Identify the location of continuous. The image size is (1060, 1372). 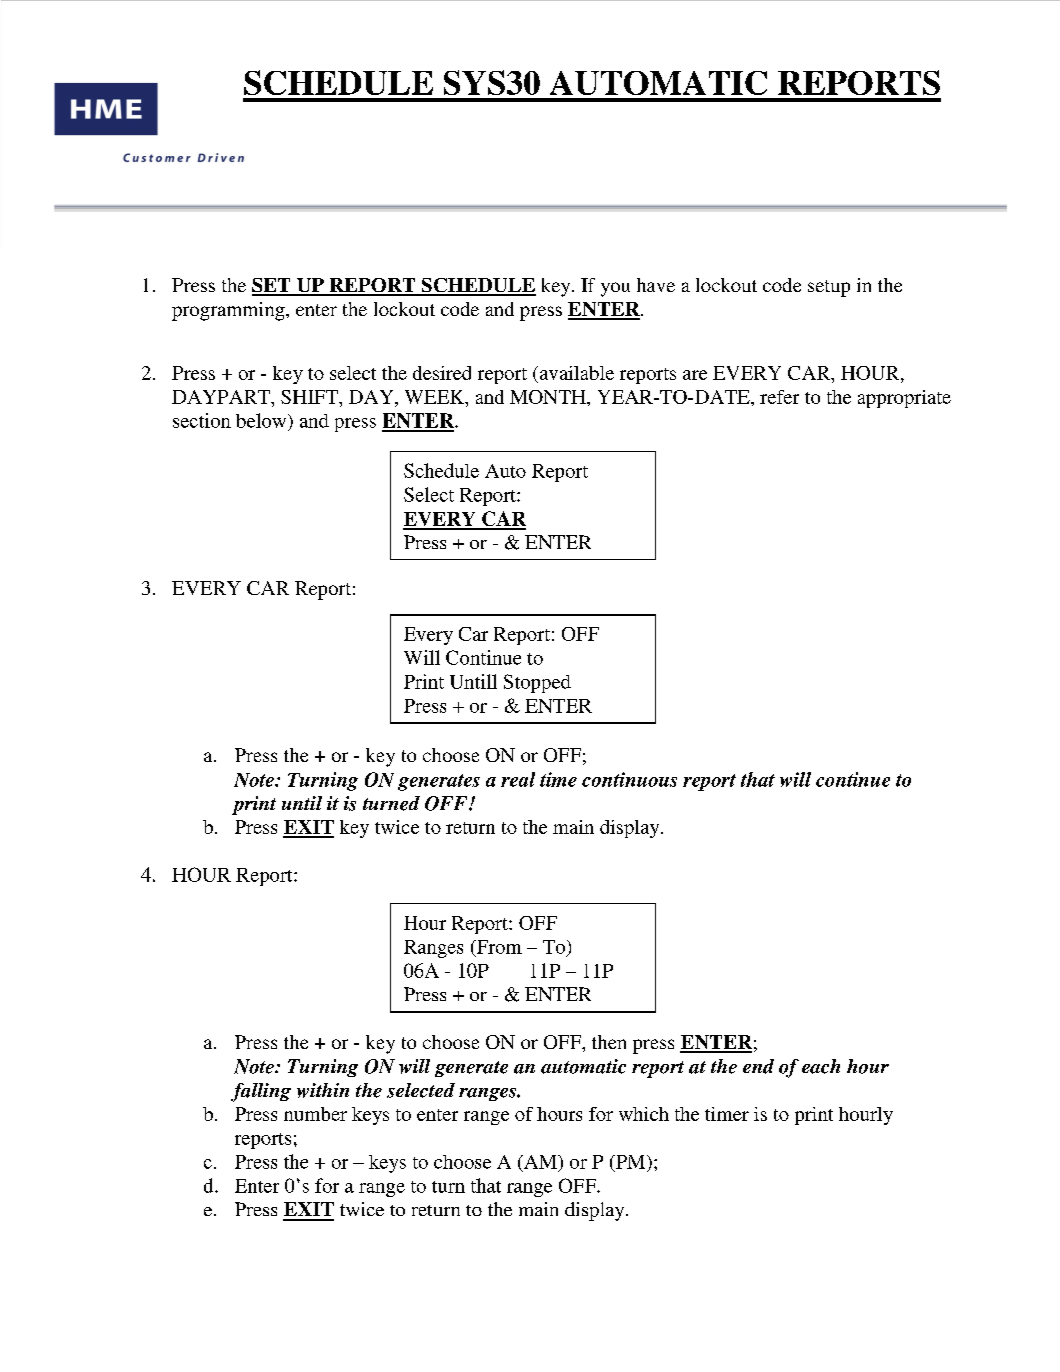
(629, 779).
